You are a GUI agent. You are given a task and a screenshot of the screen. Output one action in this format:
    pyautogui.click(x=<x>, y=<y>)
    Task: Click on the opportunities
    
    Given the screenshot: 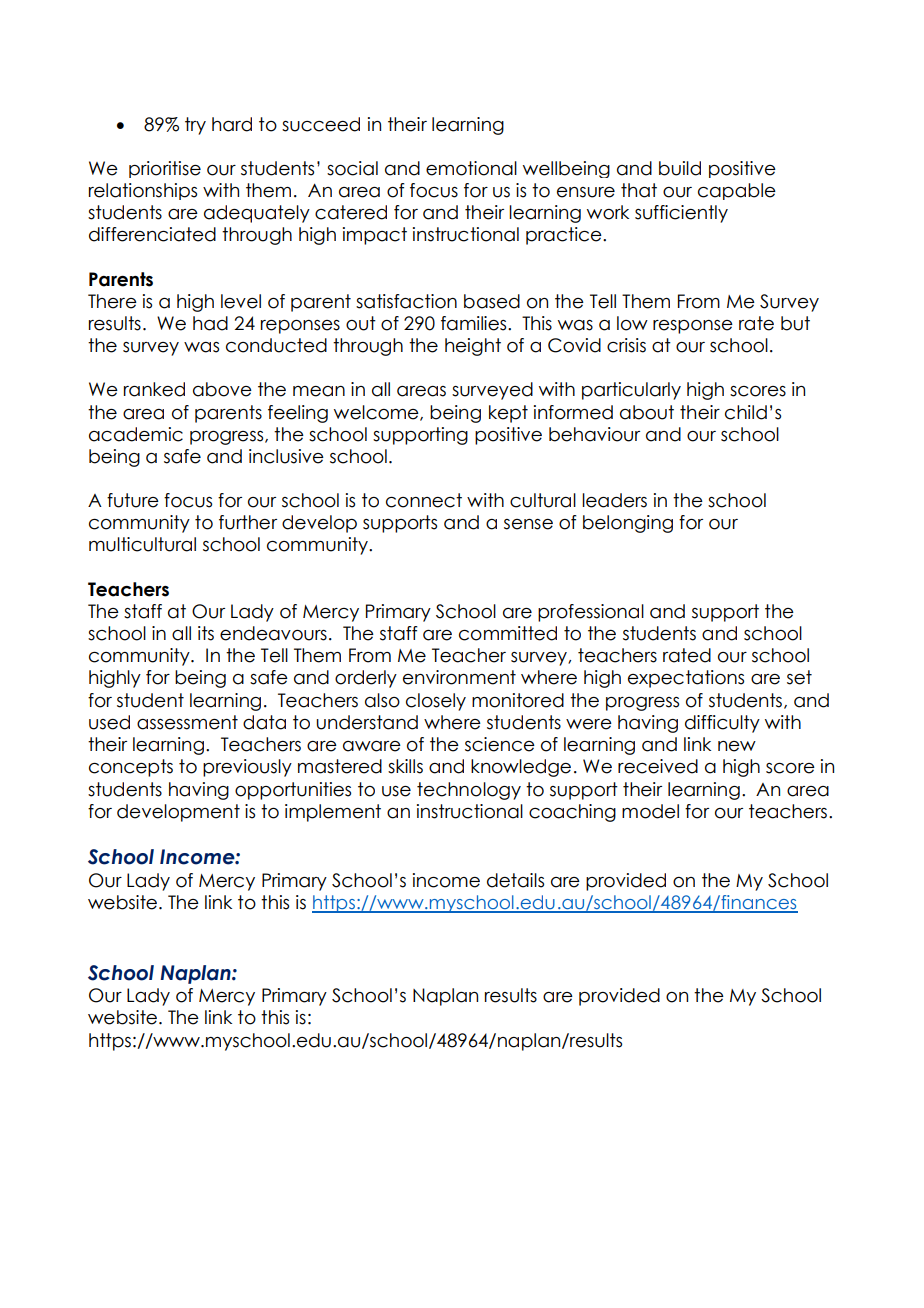 What is the action you would take?
    pyautogui.click(x=293, y=791)
